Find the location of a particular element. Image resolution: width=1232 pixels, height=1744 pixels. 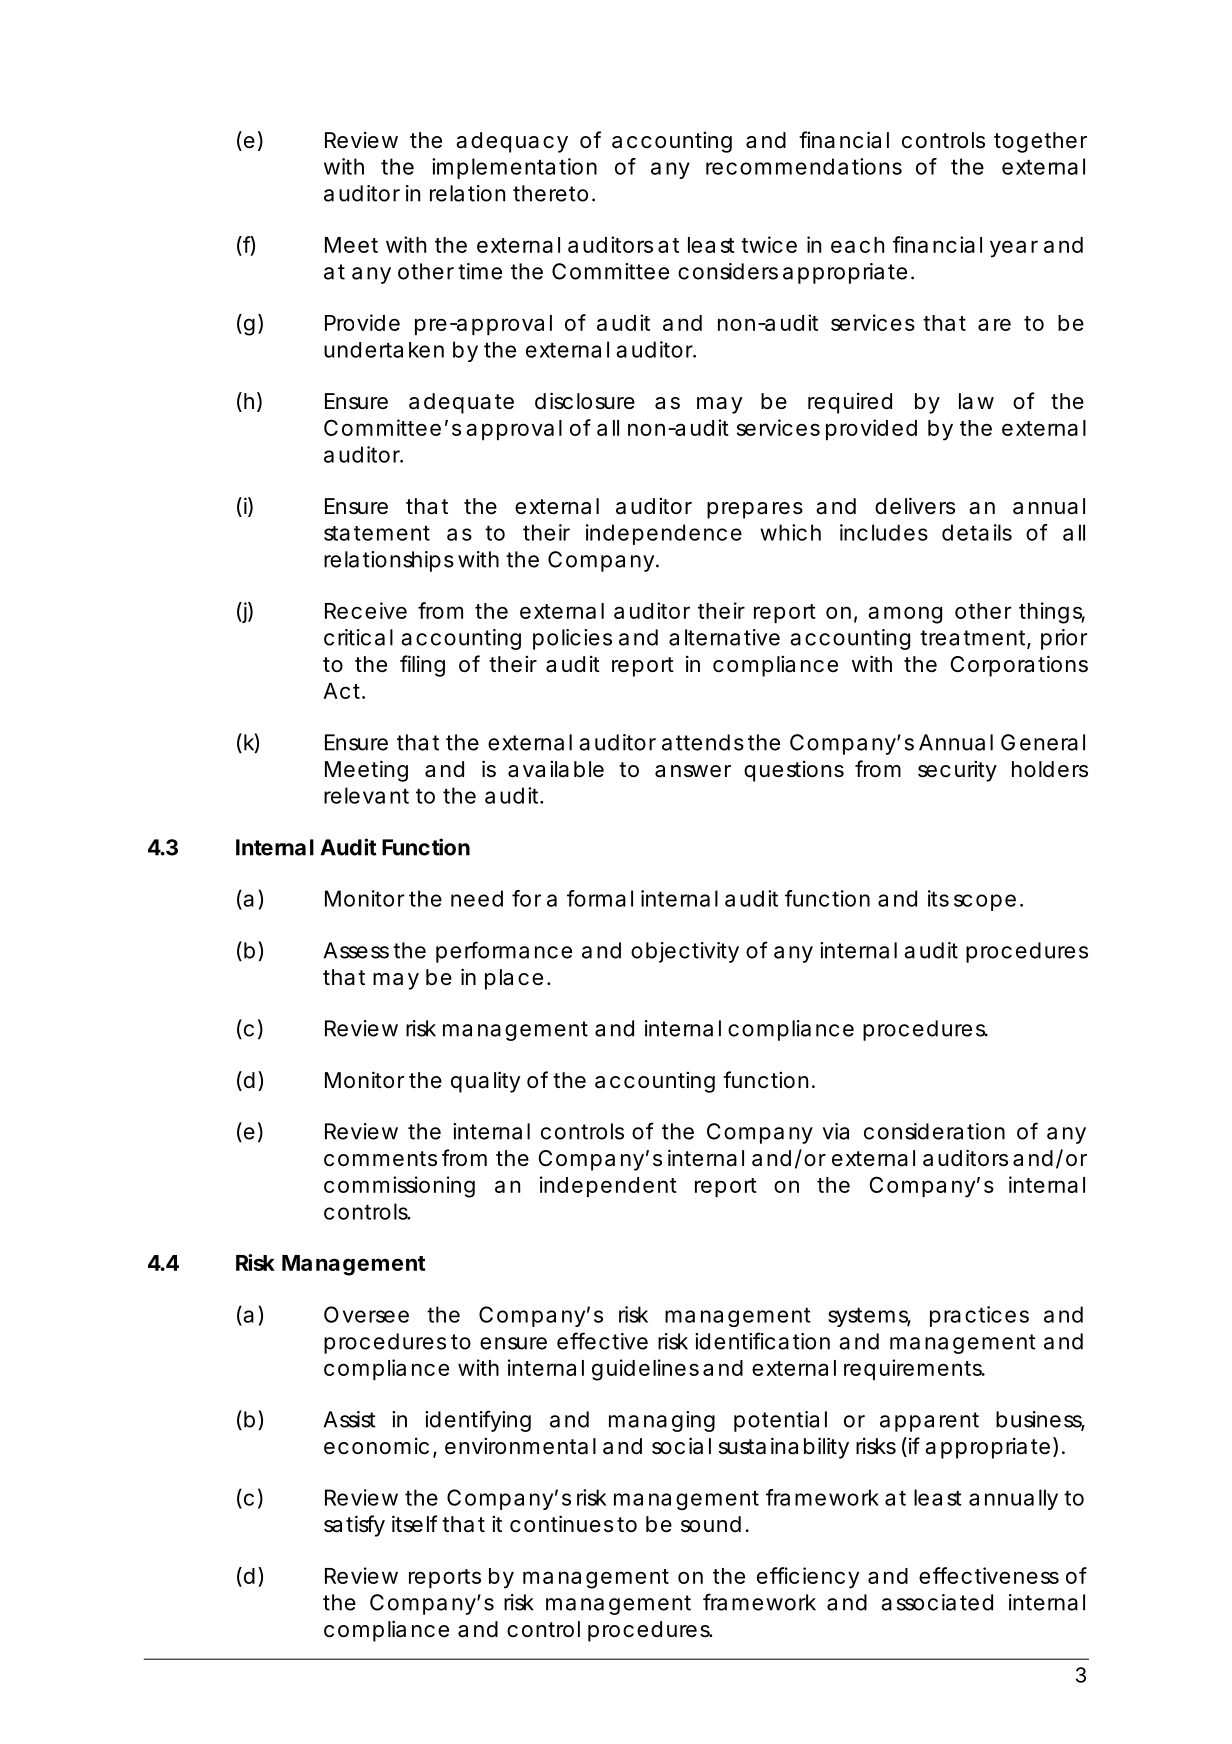

twice is located at coordinates (769, 244).
